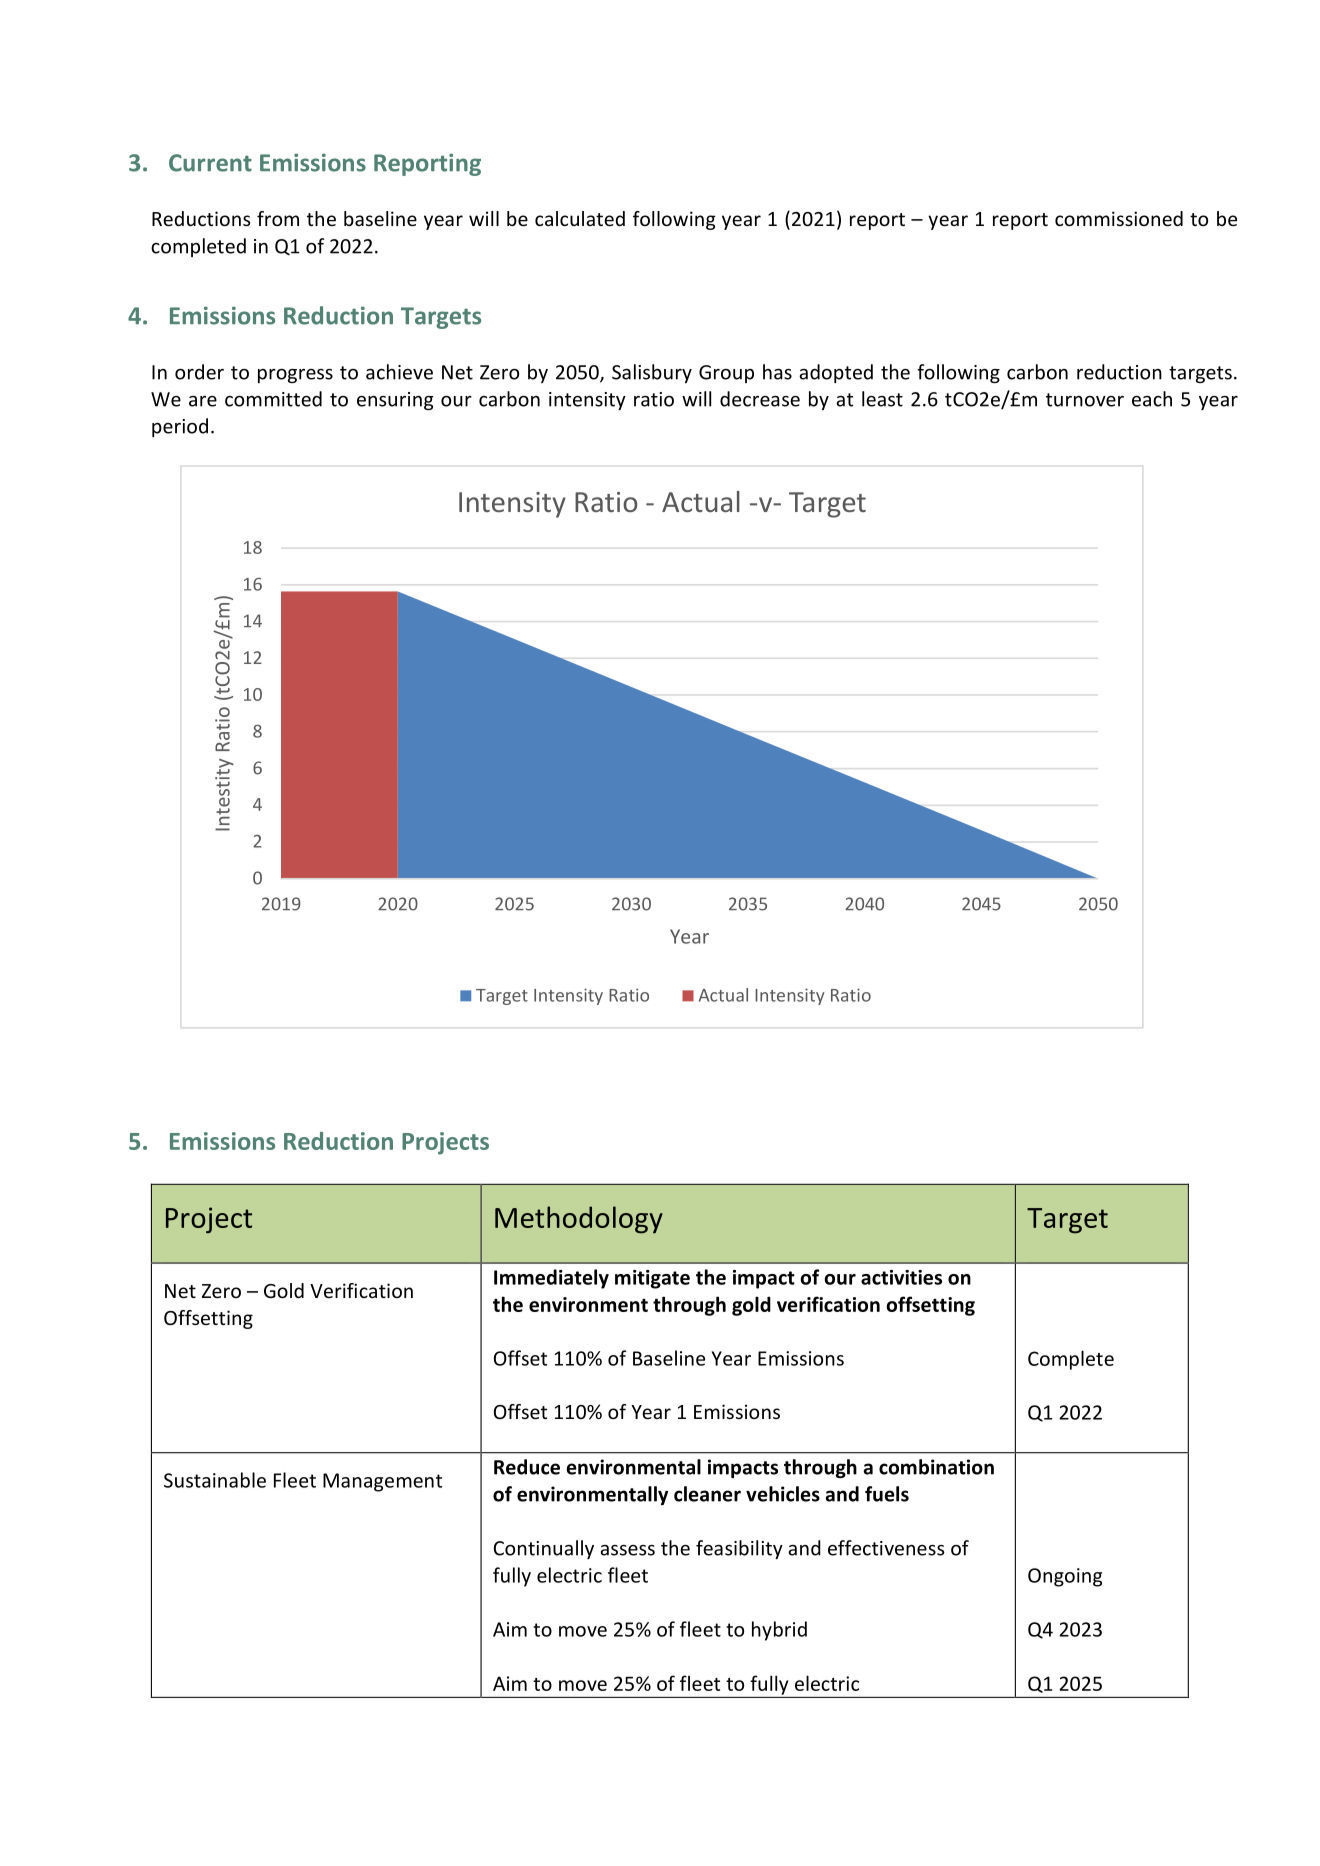 This image has width=1320, height=1866. Describe the element at coordinates (760, 399) in the image. I see `decrease` at that location.
